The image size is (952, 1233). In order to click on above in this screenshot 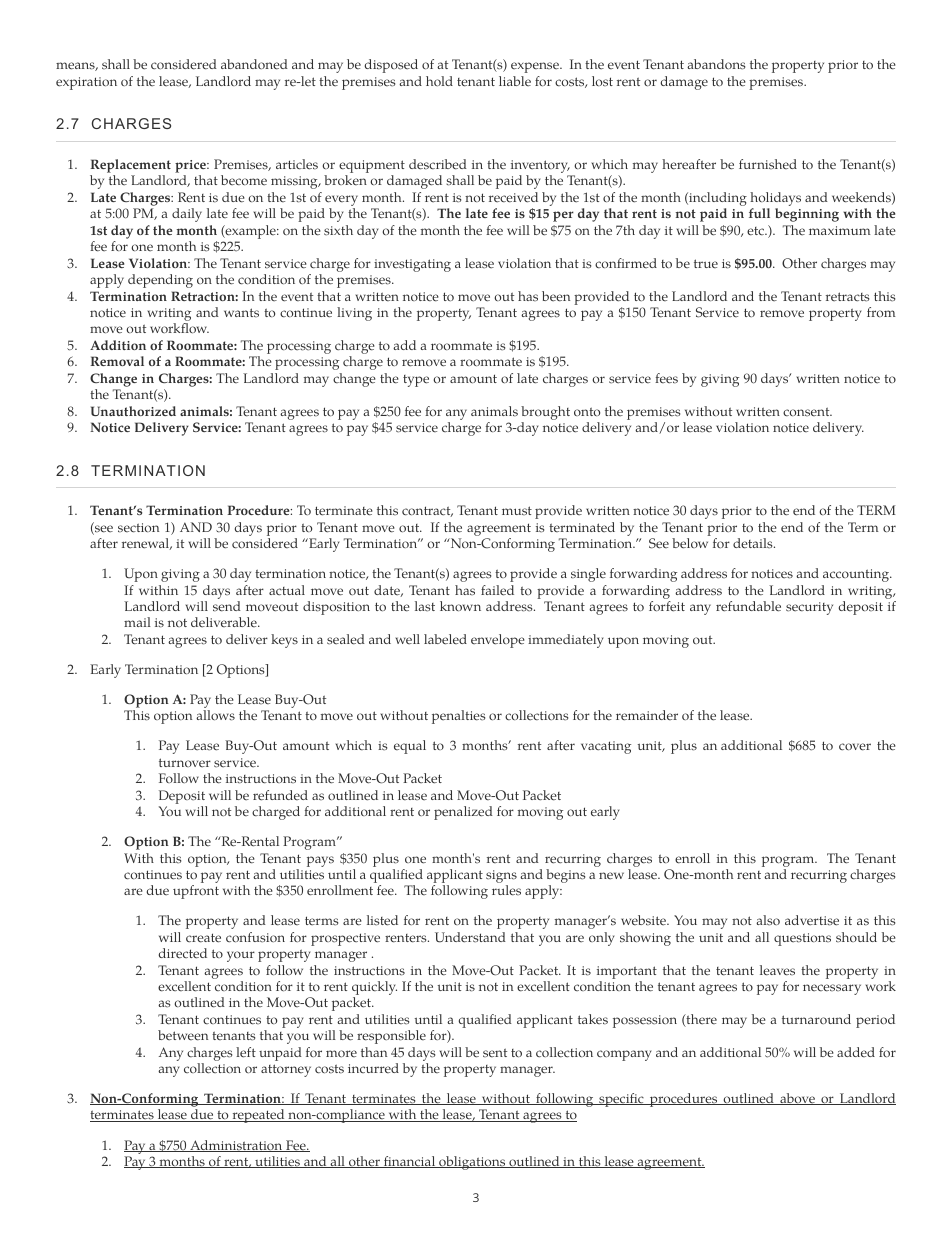, I will do `click(797, 1099)`.
